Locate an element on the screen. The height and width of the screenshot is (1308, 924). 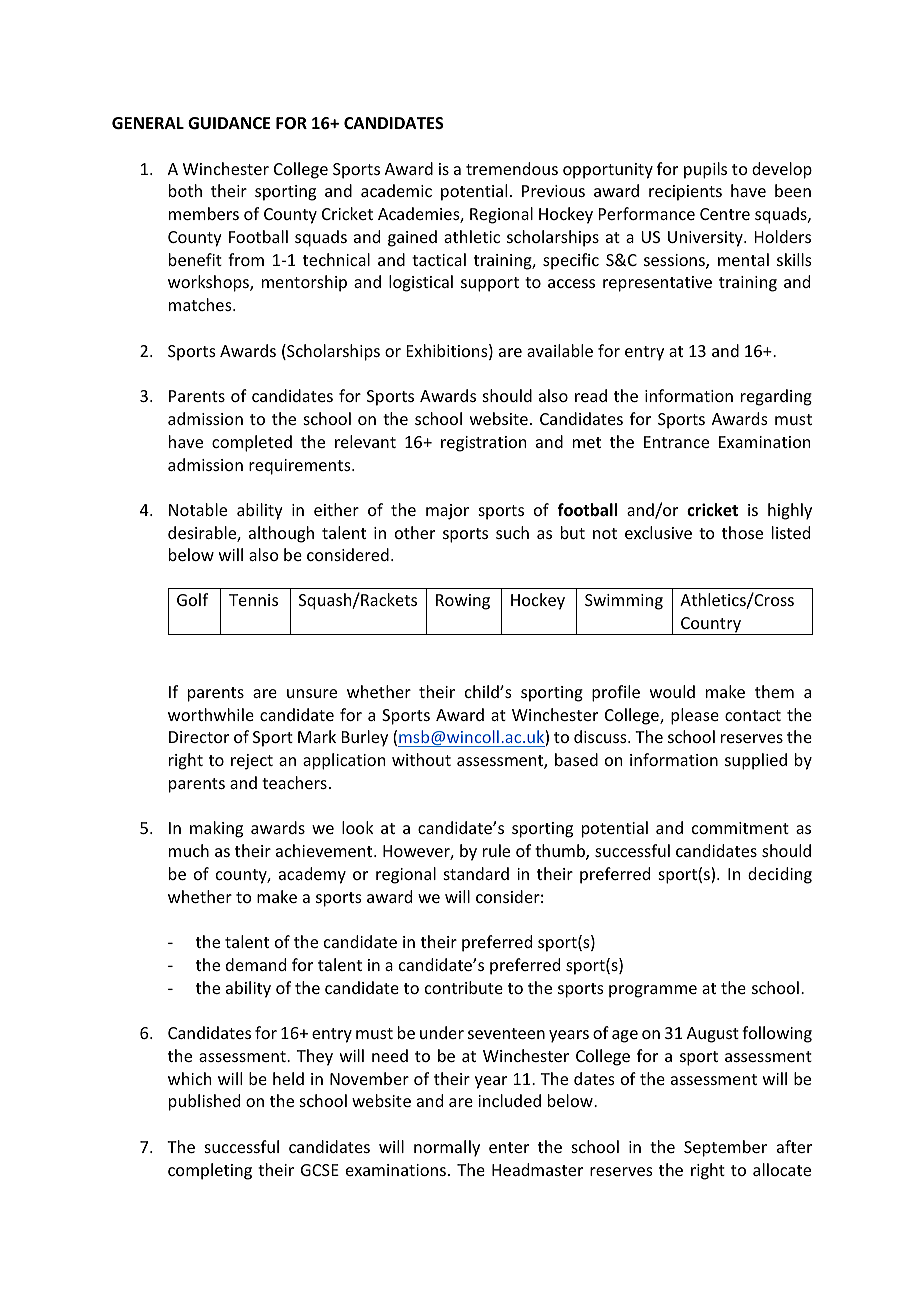
Tennis is located at coordinates (253, 600).
